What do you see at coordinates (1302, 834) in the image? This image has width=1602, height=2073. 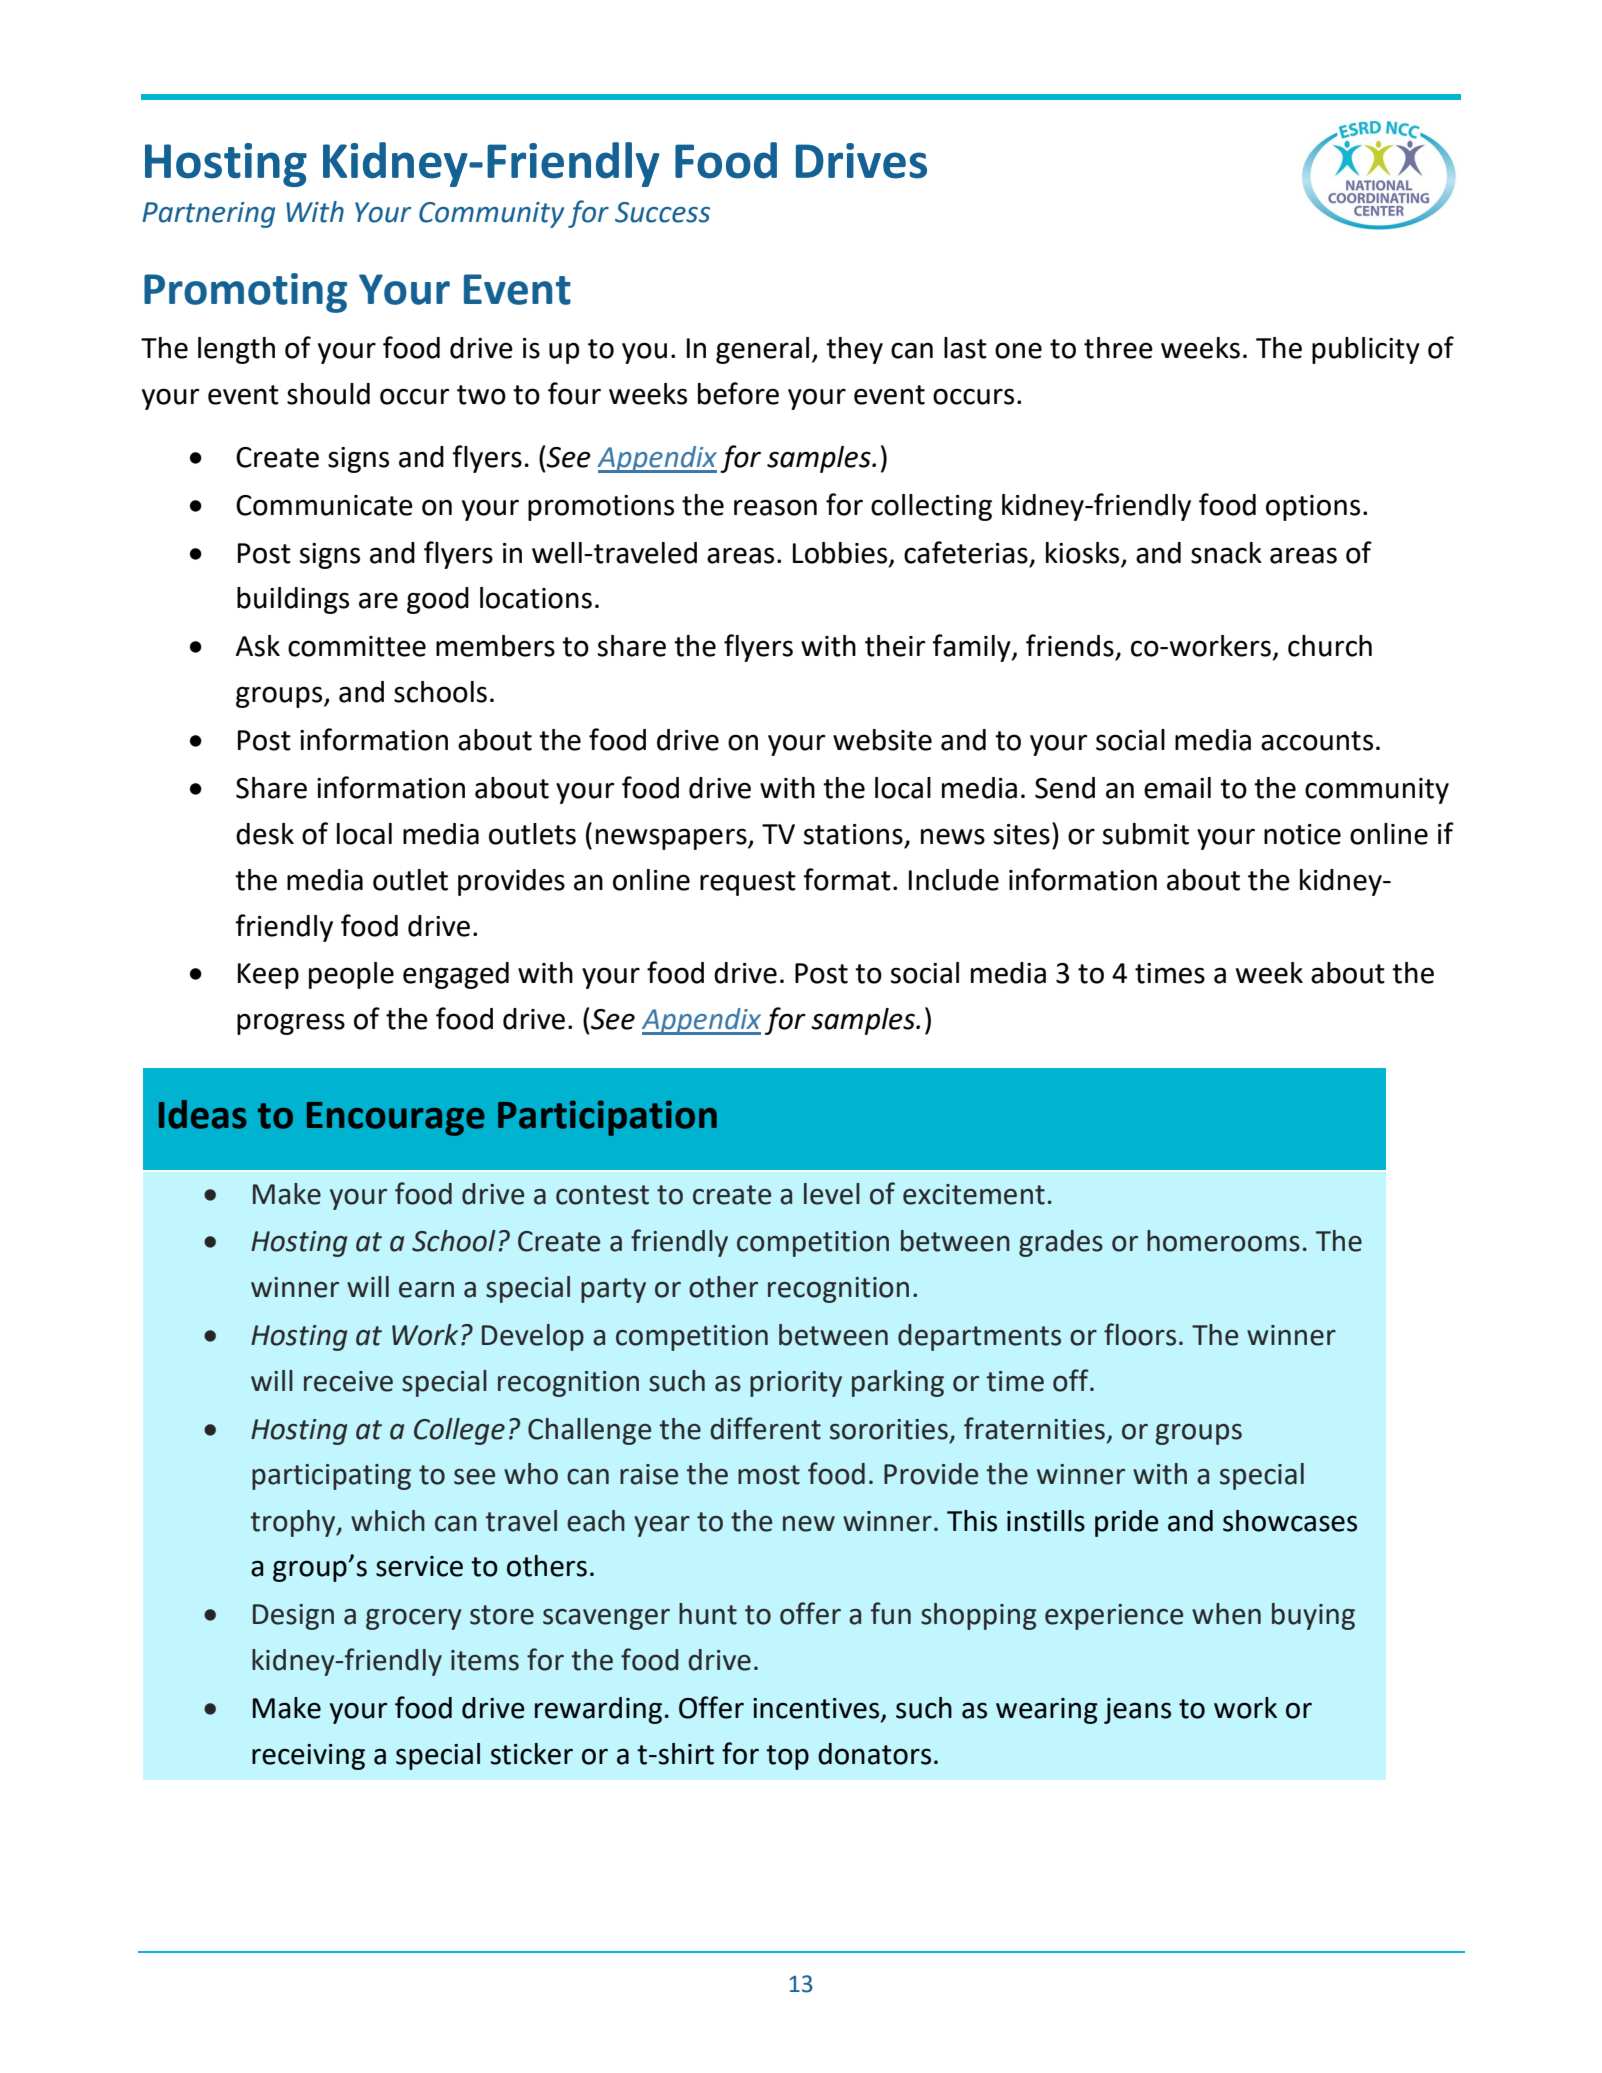 I see `notice` at bounding box center [1302, 834].
